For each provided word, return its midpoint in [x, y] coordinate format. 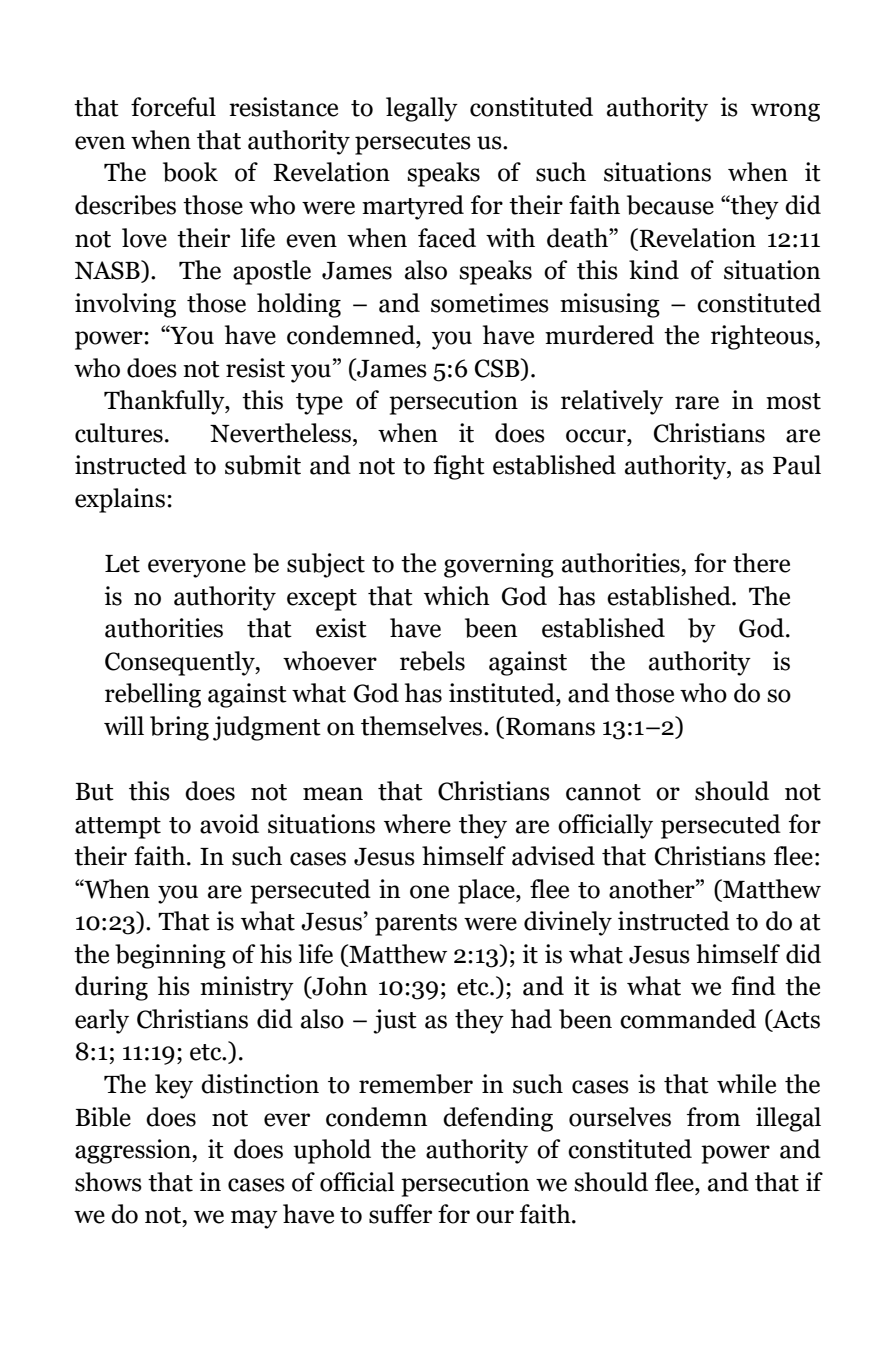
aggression [134, 1151]
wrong [785, 112]
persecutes [413, 144]
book [190, 172]
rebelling [153, 695]
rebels [432, 661]
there [761, 563]
